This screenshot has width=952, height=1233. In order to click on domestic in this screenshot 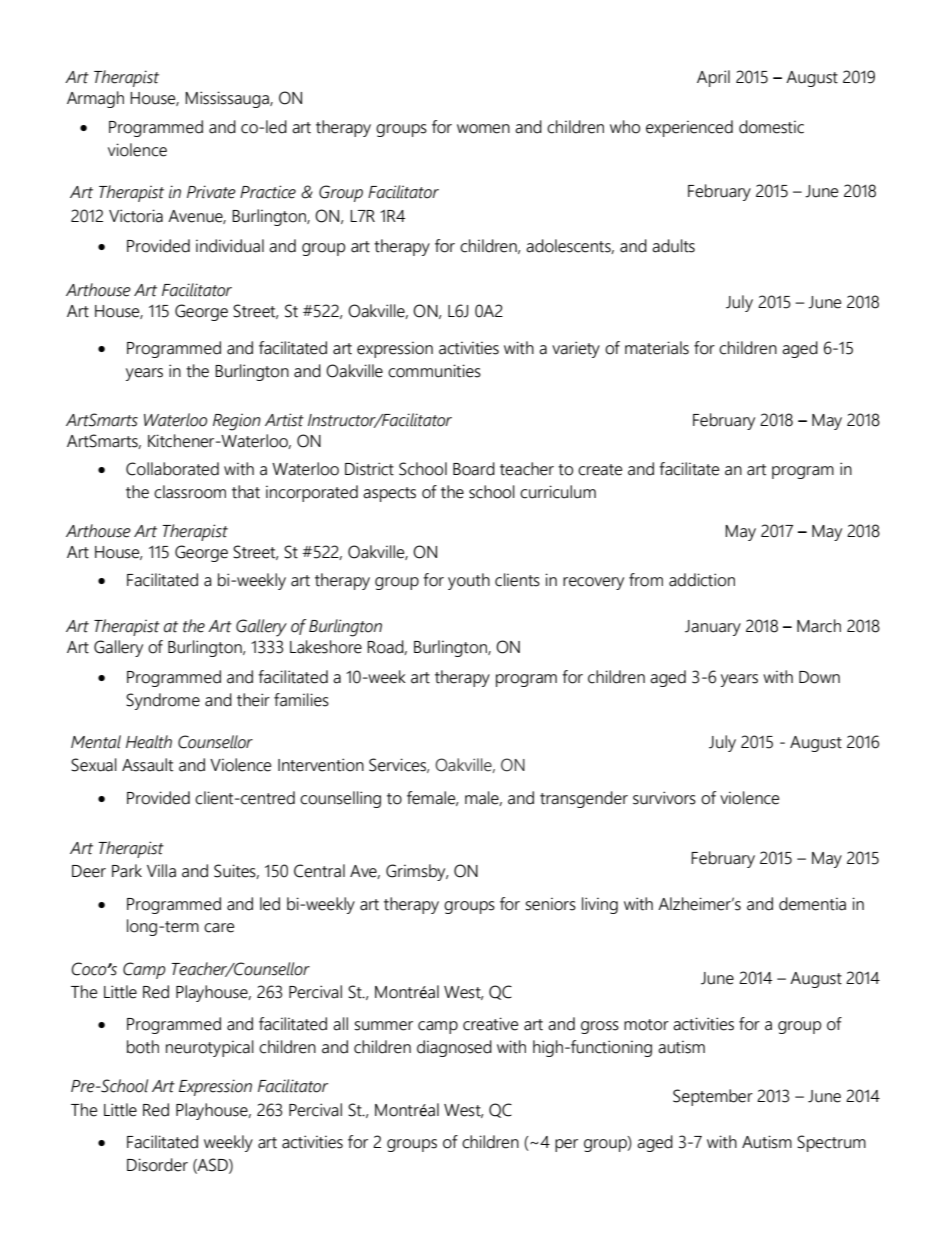, I will do `click(771, 127)`.
